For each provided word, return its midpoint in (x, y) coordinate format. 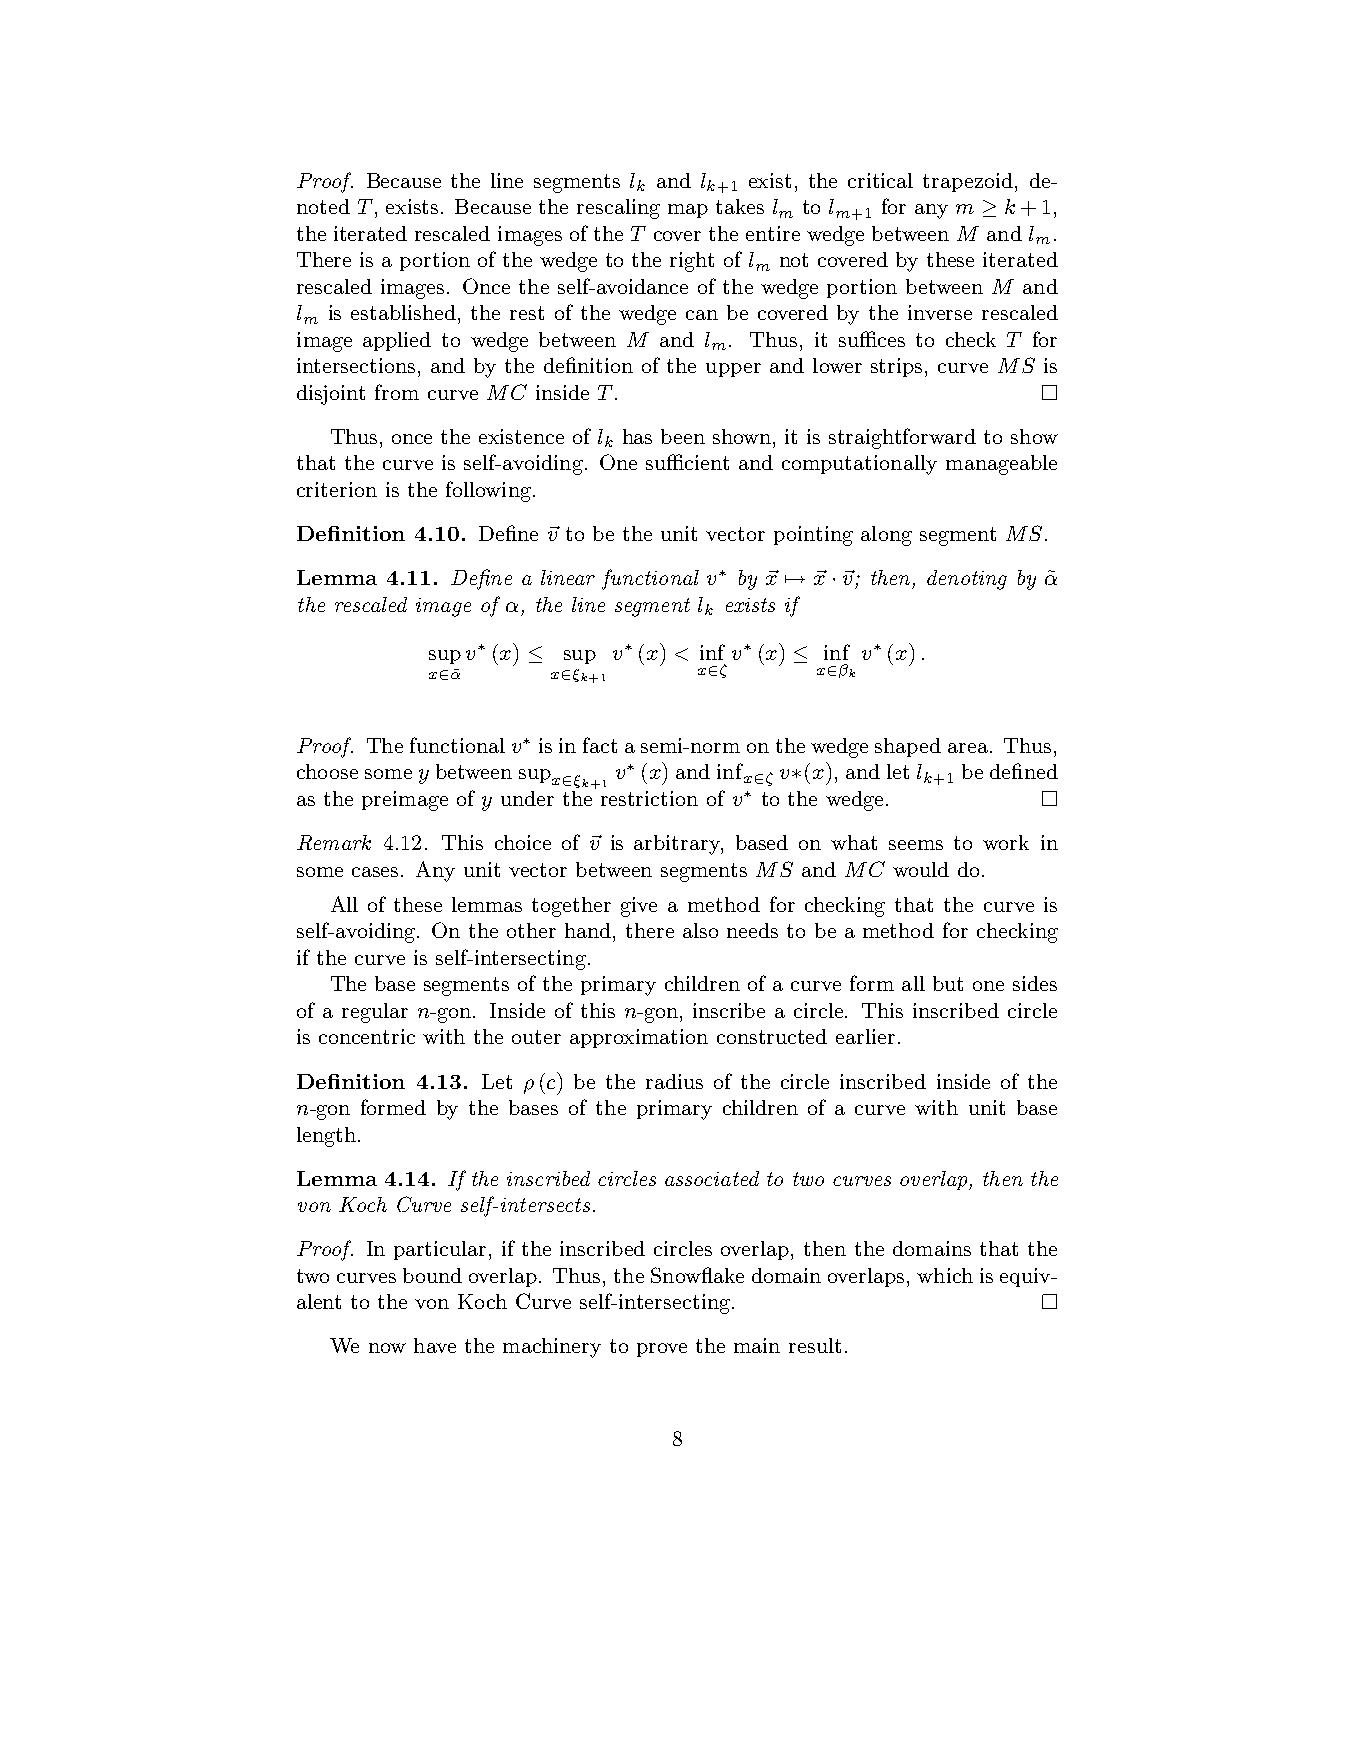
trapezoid (968, 182)
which (945, 1275)
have (435, 1345)
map (688, 211)
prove (662, 1350)
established (403, 312)
